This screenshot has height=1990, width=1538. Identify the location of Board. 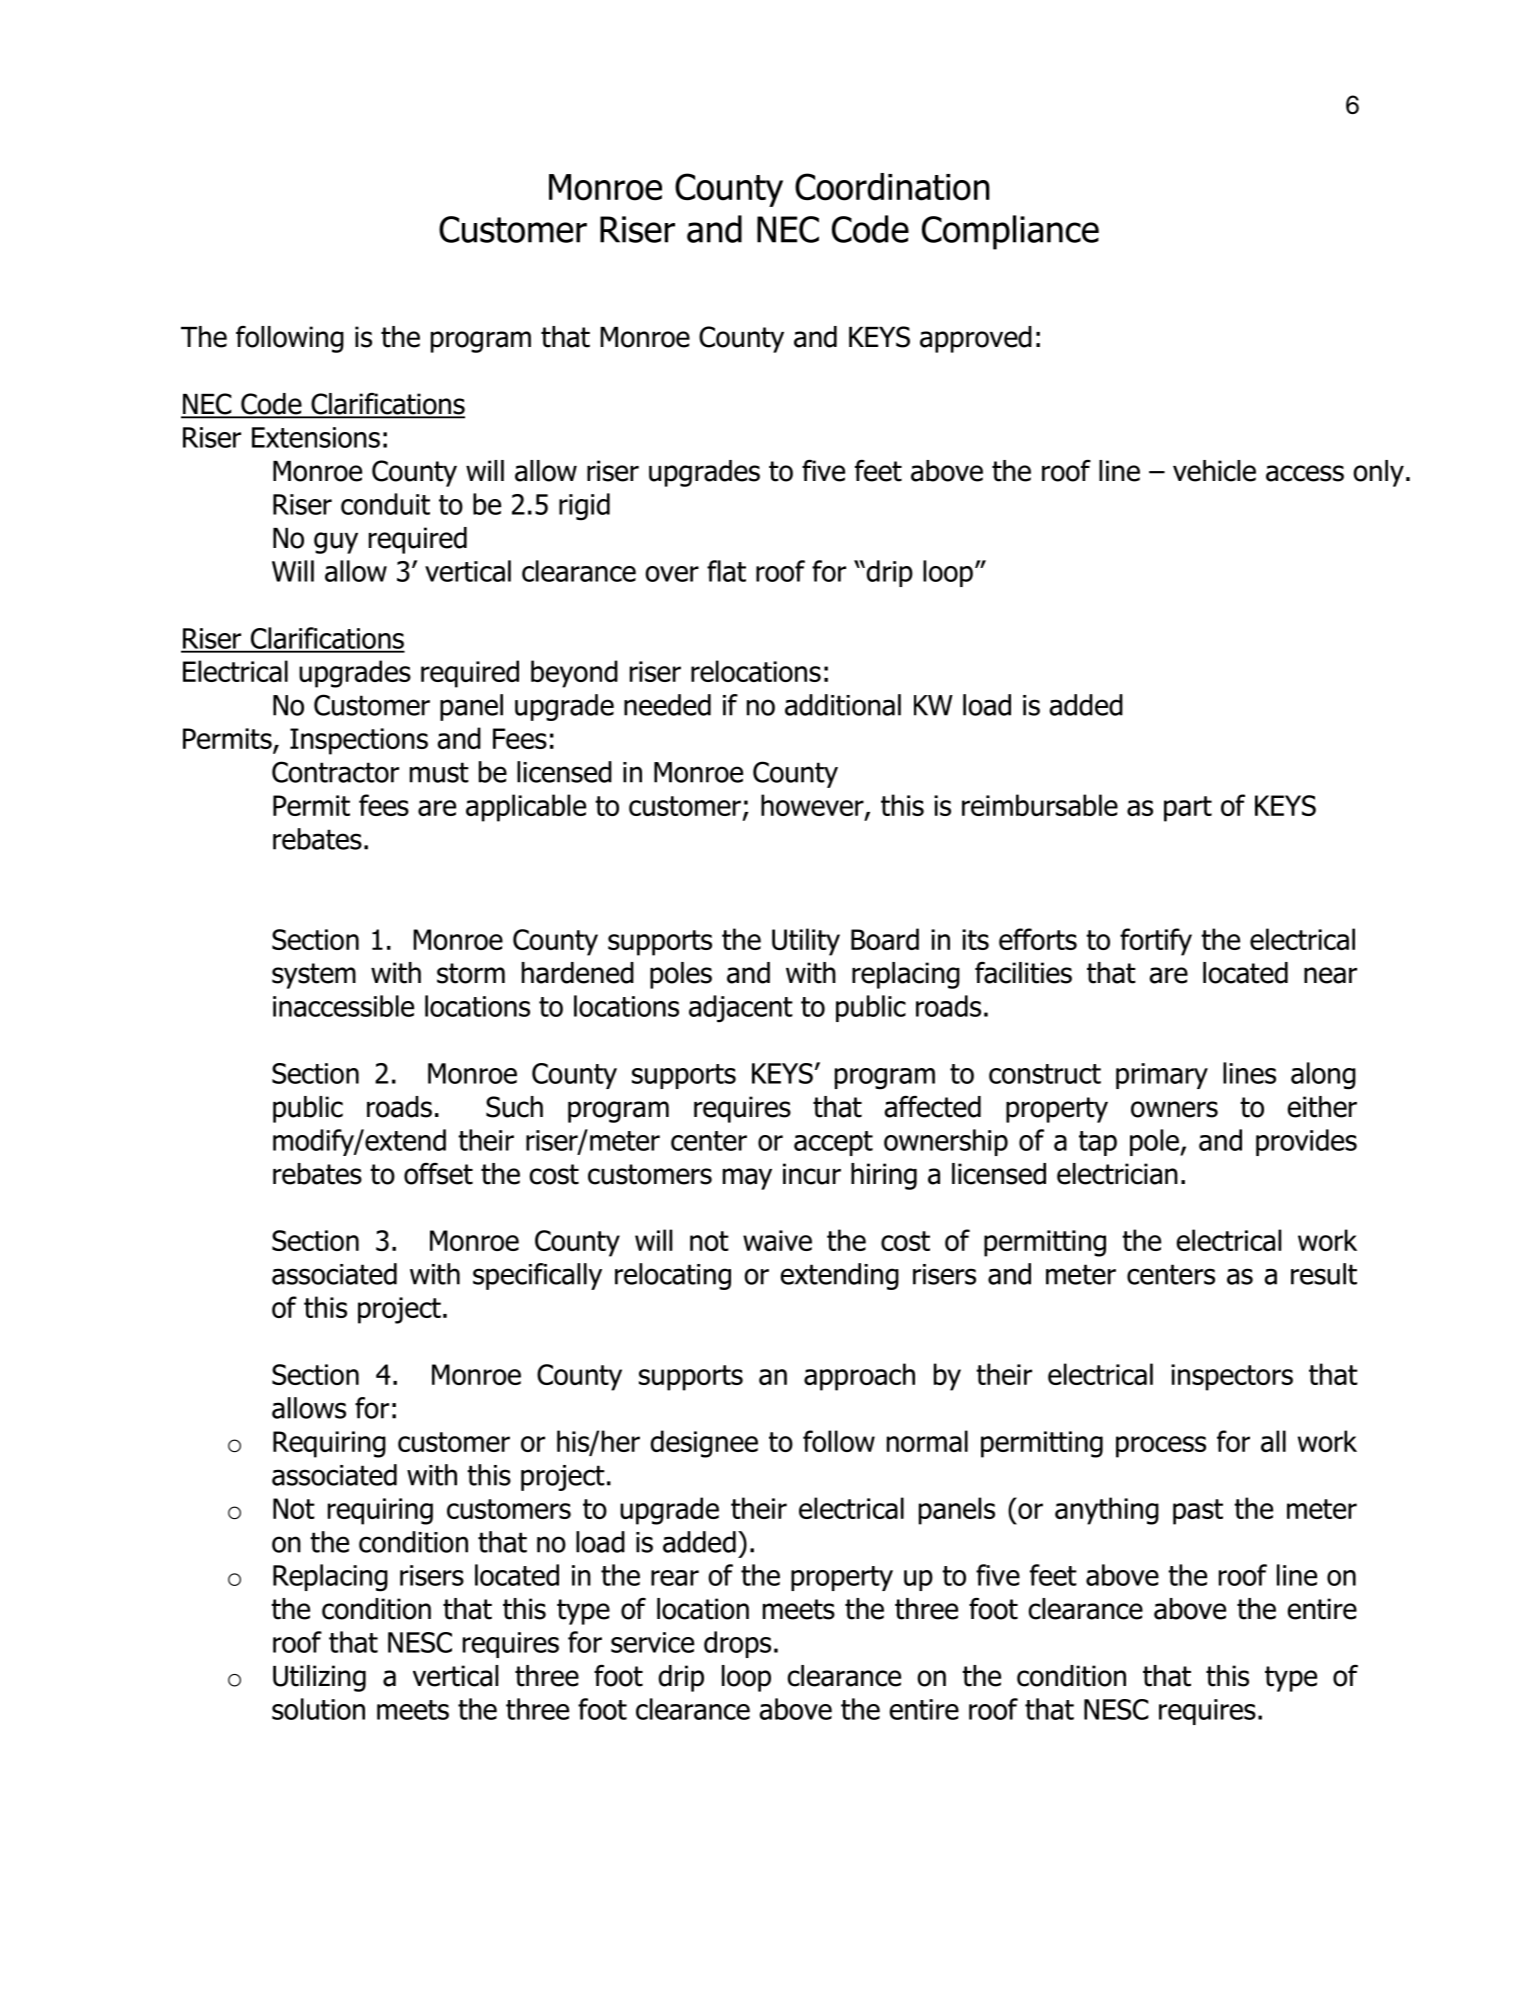
(885, 939).
